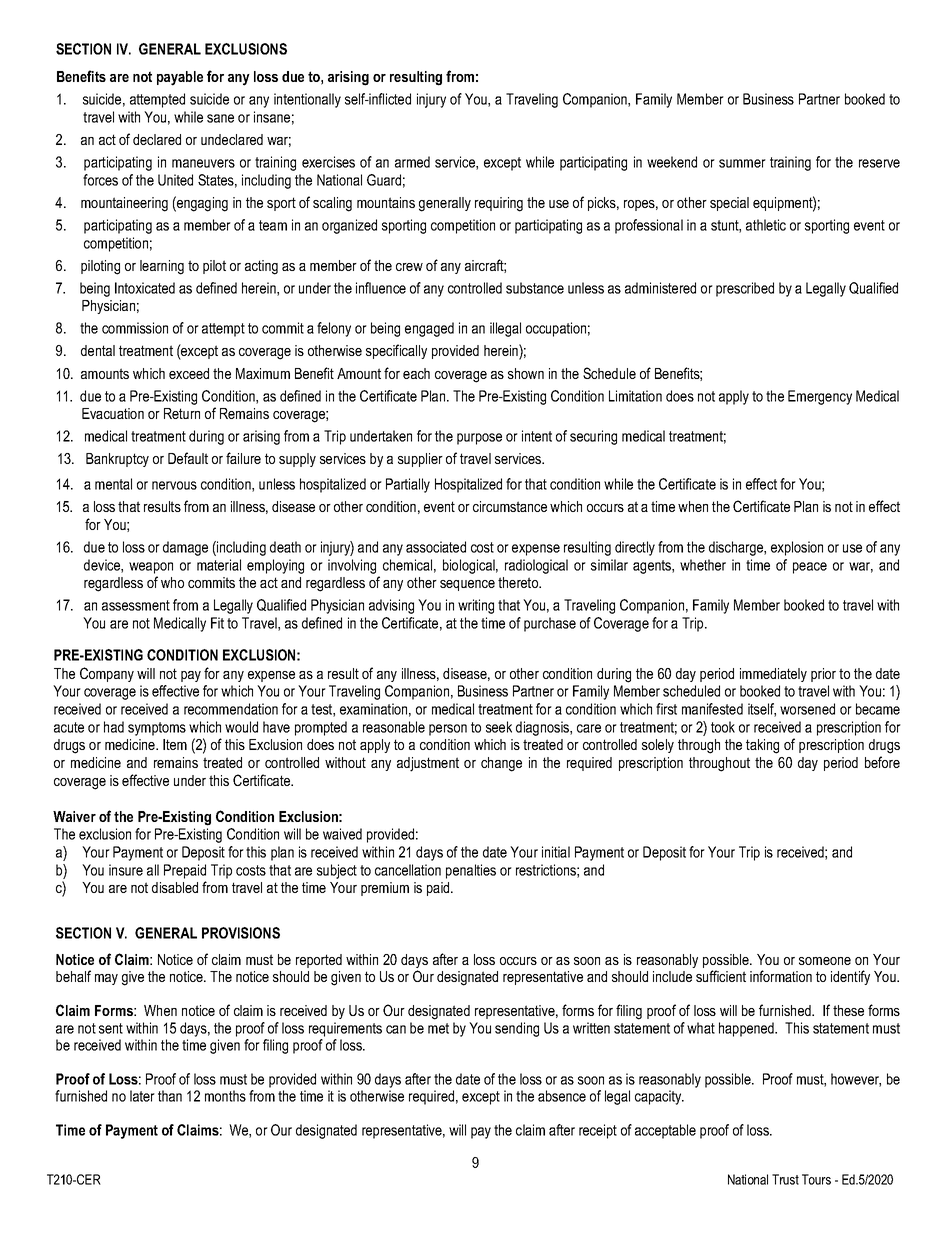 This screenshot has width=952, height=1233. Describe the element at coordinates (742, 163) in the screenshot. I see `summer` at that location.
